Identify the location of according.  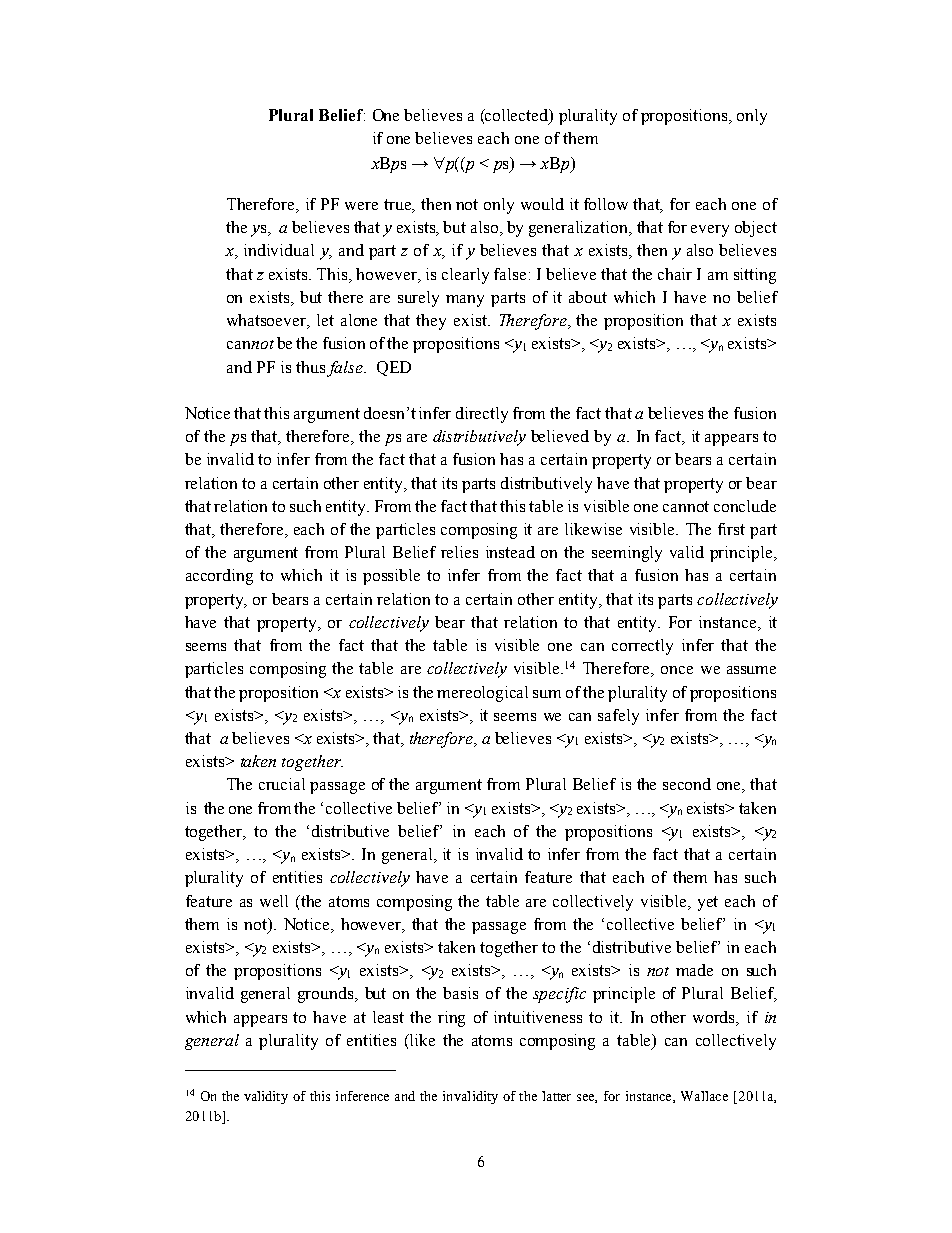
(219, 577).
